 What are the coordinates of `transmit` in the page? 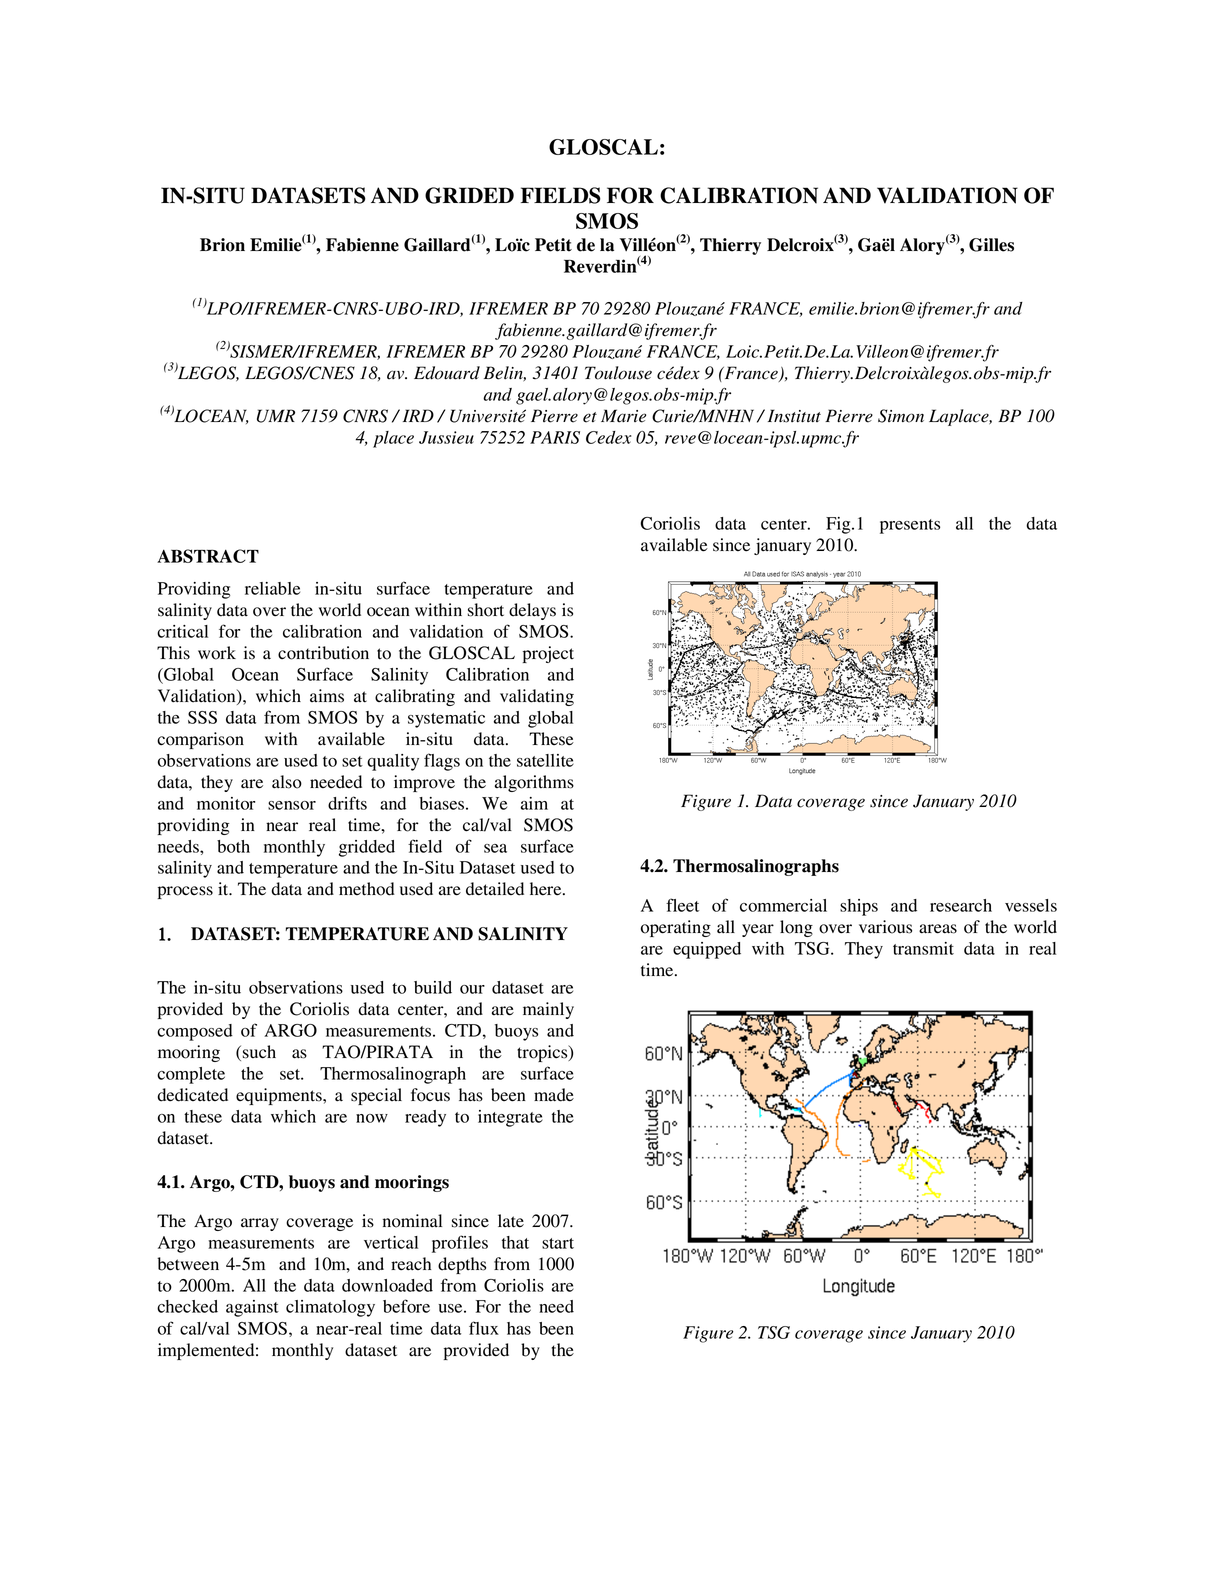 It's located at (923, 948).
